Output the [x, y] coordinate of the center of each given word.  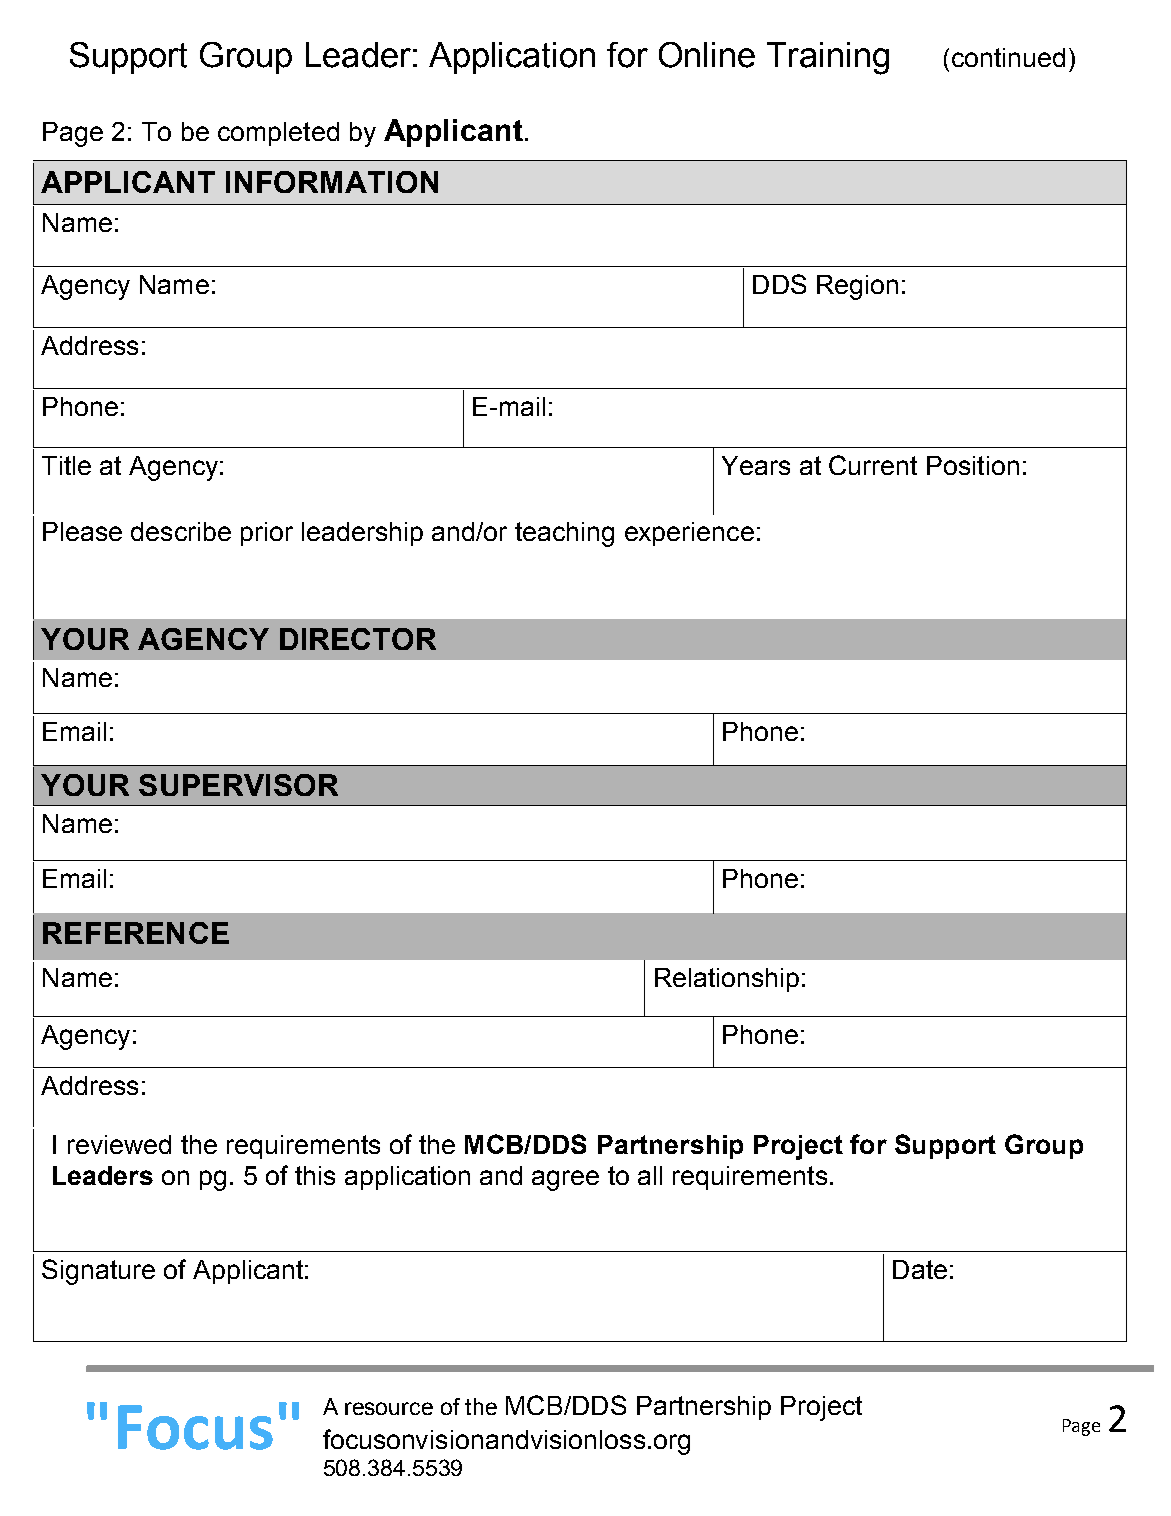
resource [389, 1408]
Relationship [727, 980]
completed [278, 134]
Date [920, 1269]
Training [828, 58]
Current [873, 465]
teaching [564, 534]
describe [181, 531]
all [650, 1175]
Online [707, 55]
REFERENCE [136, 933]
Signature [98, 1272]
